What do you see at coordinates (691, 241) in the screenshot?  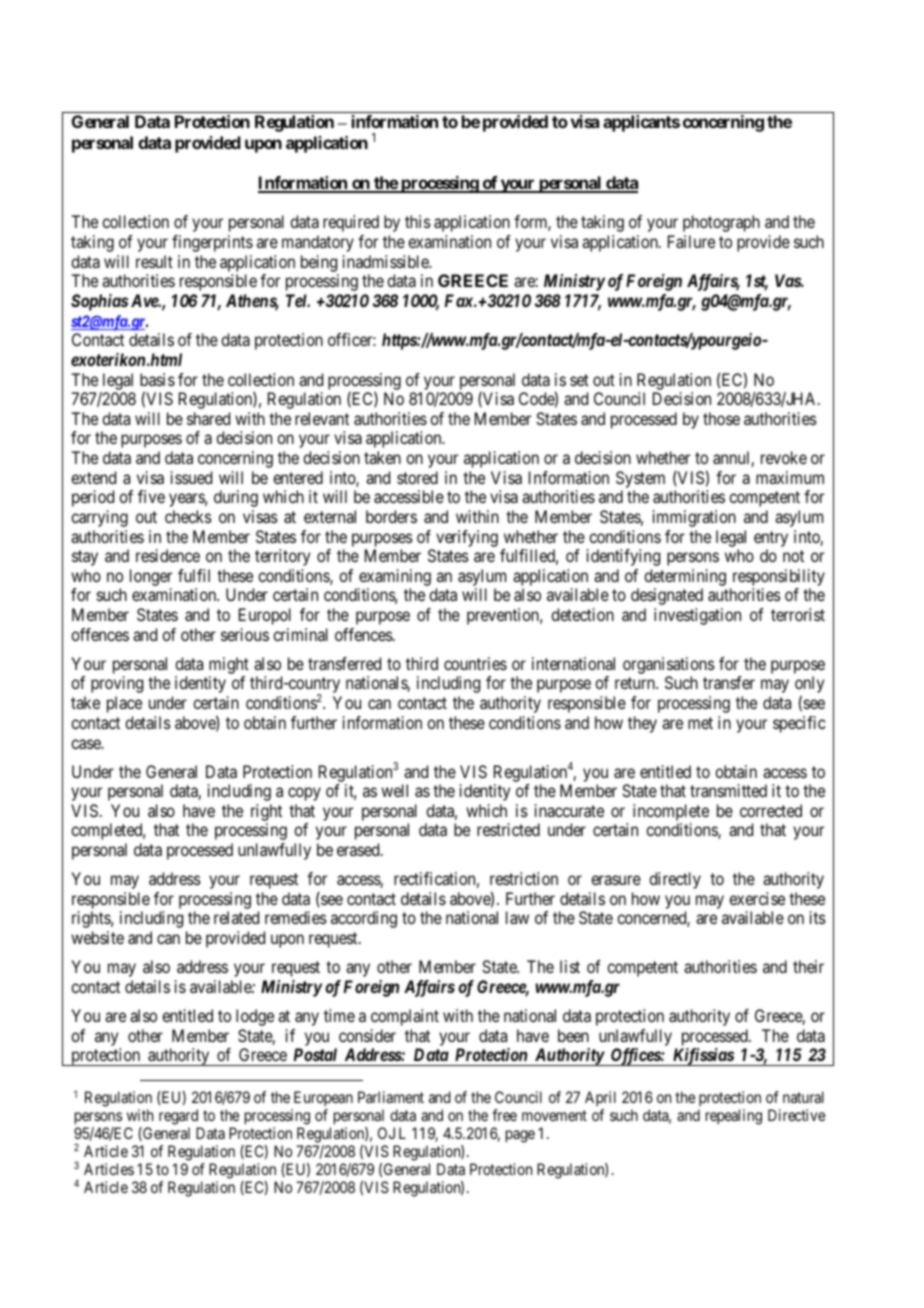 I see `Failure` at bounding box center [691, 241].
